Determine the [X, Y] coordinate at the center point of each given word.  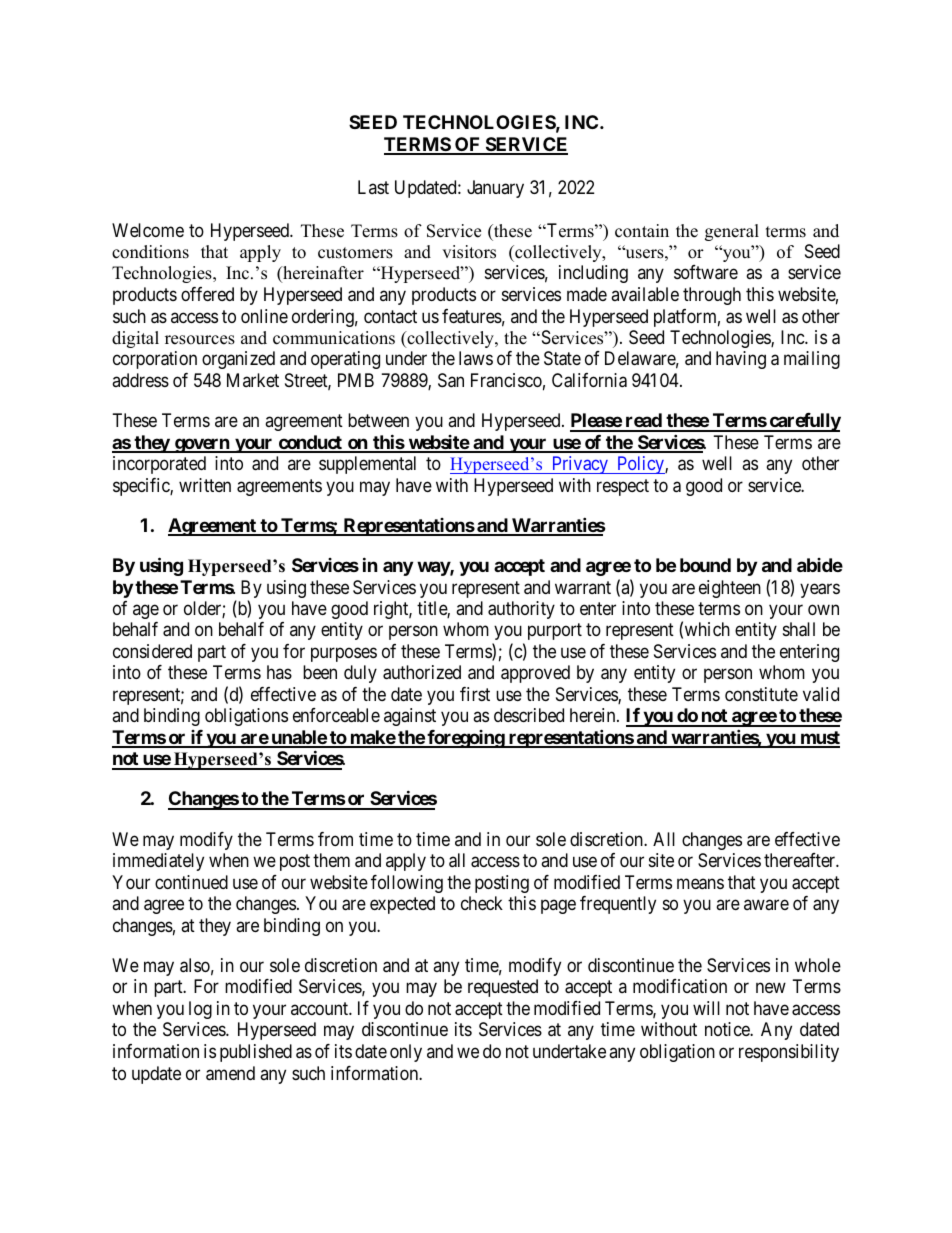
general [732, 232]
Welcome [148, 230]
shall [799, 629]
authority [521, 610]
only [406, 1053]
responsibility [789, 1053]
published [256, 1053]
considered [152, 651]
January [495, 189]
